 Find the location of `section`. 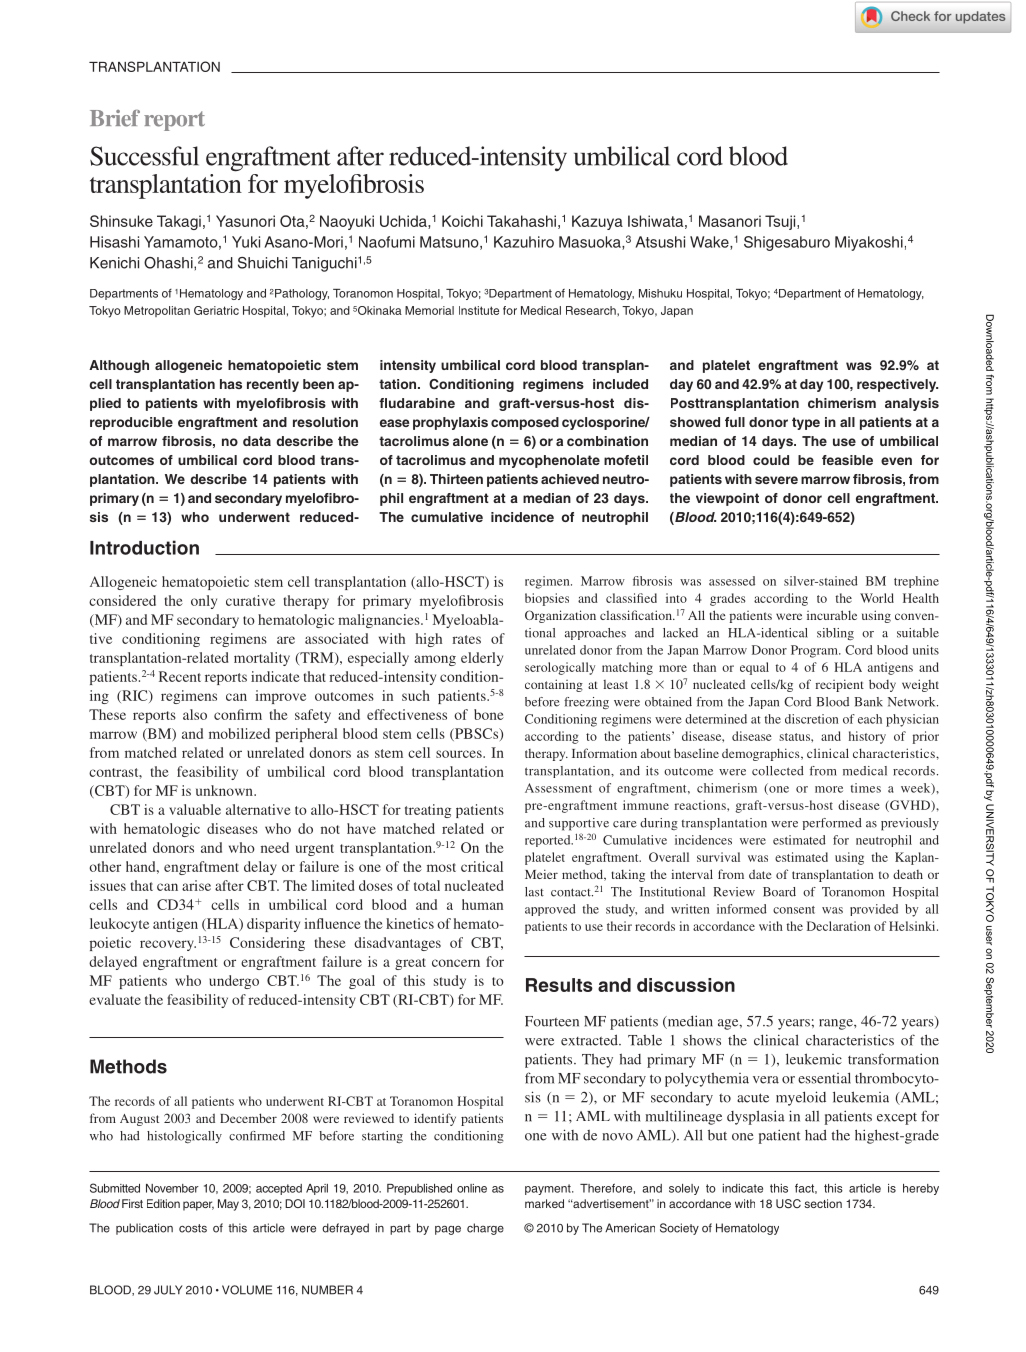

section is located at coordinates (823, 1203).
